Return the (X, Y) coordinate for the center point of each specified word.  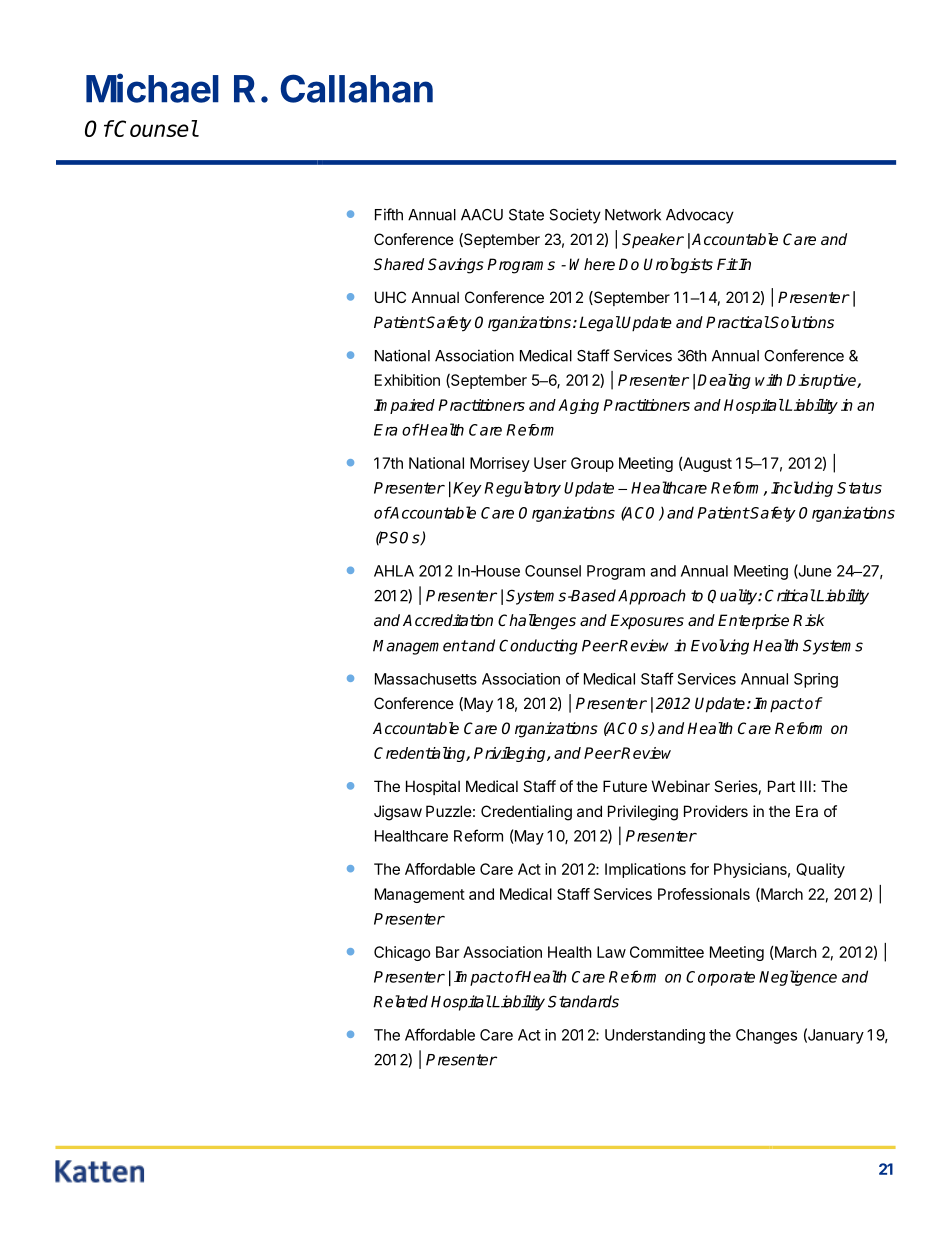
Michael (152, 88)
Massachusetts (426, 679)
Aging (578, 406)
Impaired (404, 406)
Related (400, 1001)
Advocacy (700, 216)
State (526, 215)
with (768, 380)
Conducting (538, 647)
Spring (816, 680)
